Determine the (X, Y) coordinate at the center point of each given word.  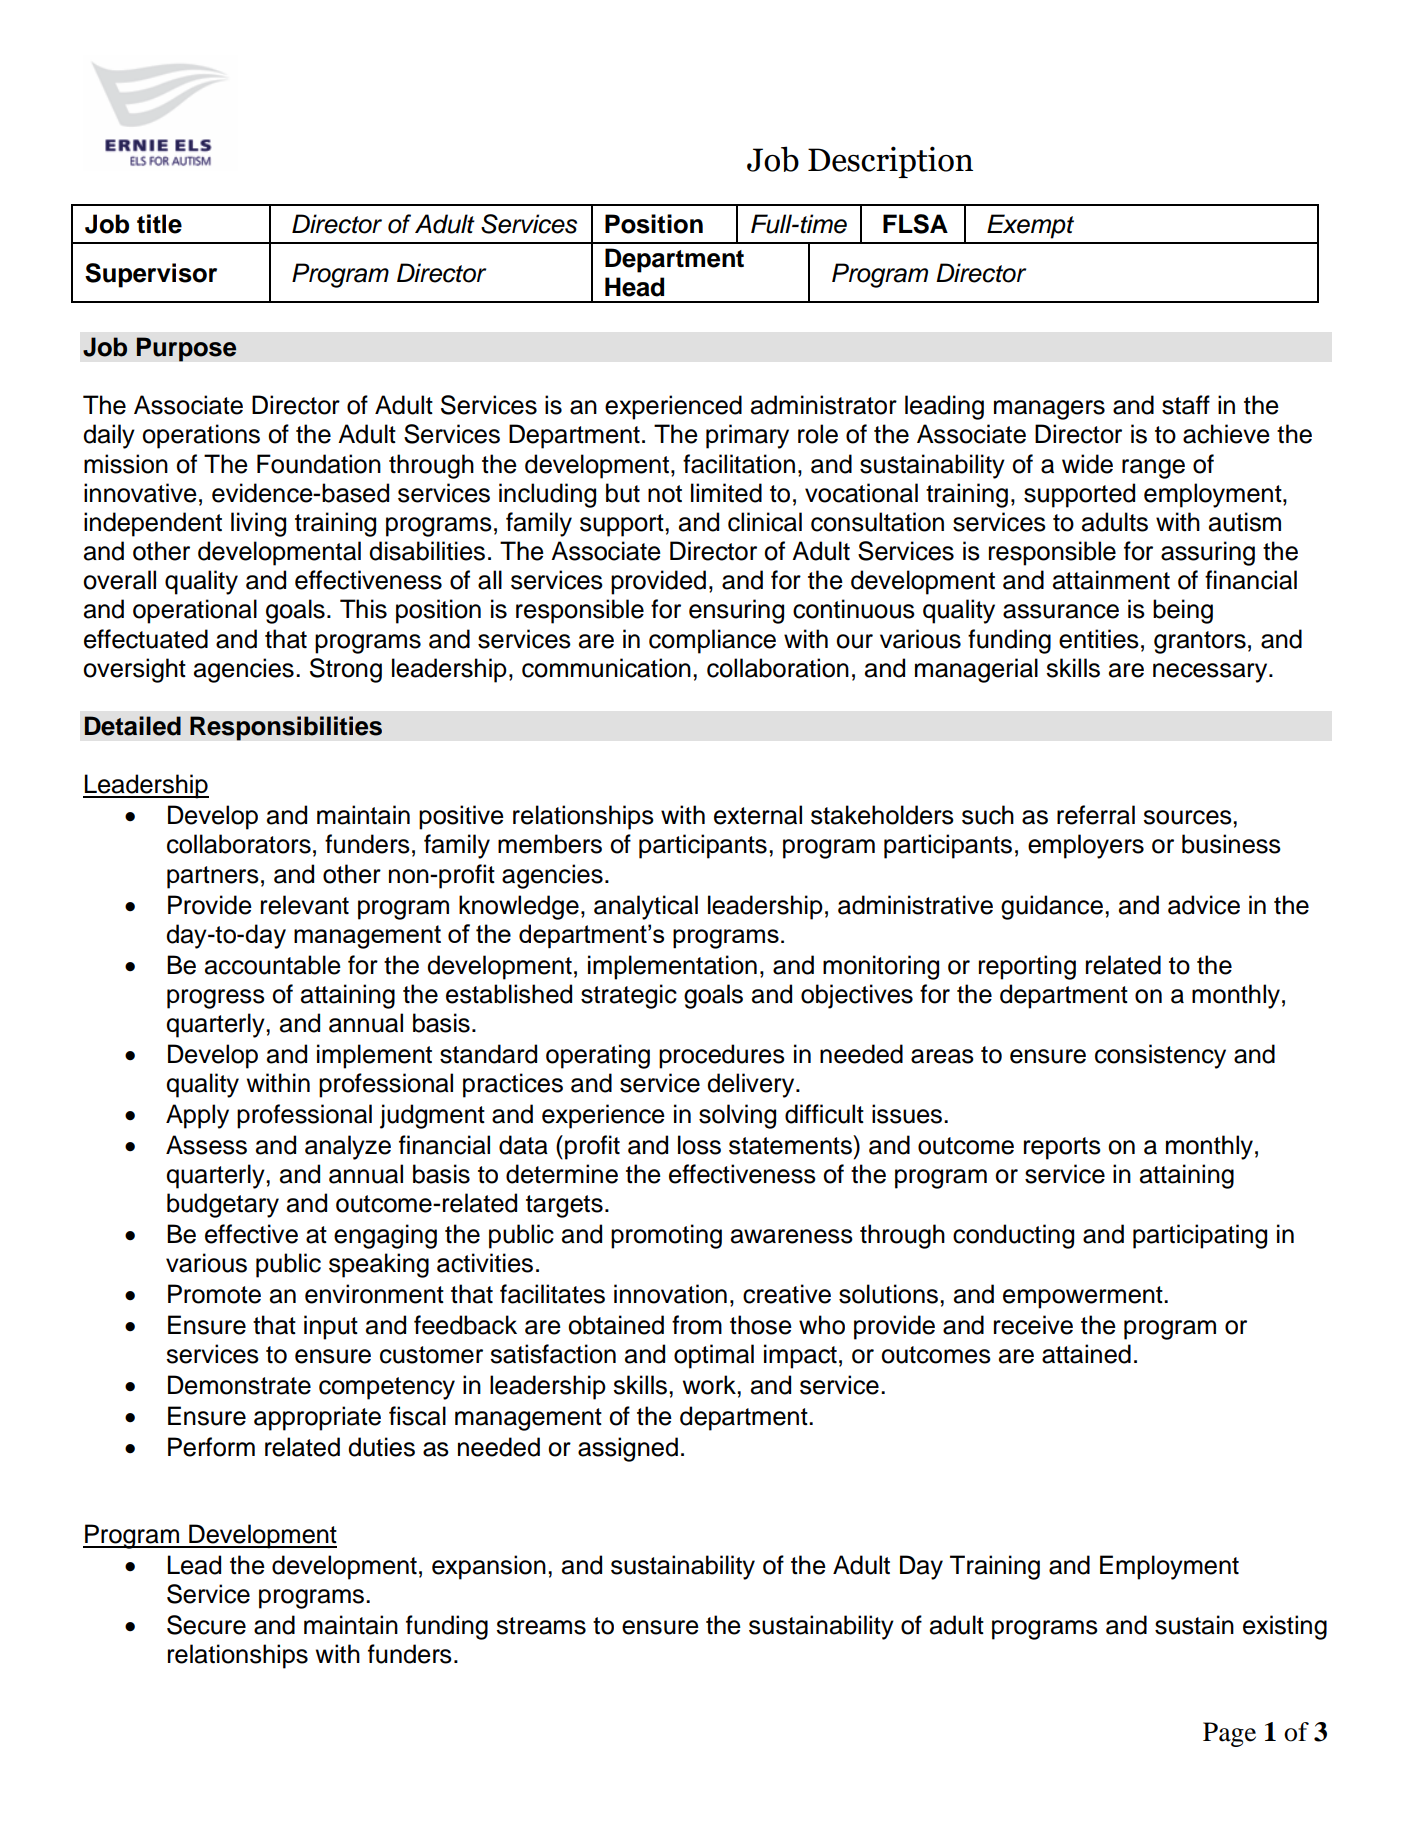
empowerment (1084, 1297)
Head (634, 287)
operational (195, 611)
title (159, 224)
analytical (646, 907)
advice (1204, 905)
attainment (1111, 580)
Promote (214, 1294)
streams (541, 1626)
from (697, 1325)
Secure (206, 1625)
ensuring (736, 611)
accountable (273, 965)
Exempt (1030, 226)
